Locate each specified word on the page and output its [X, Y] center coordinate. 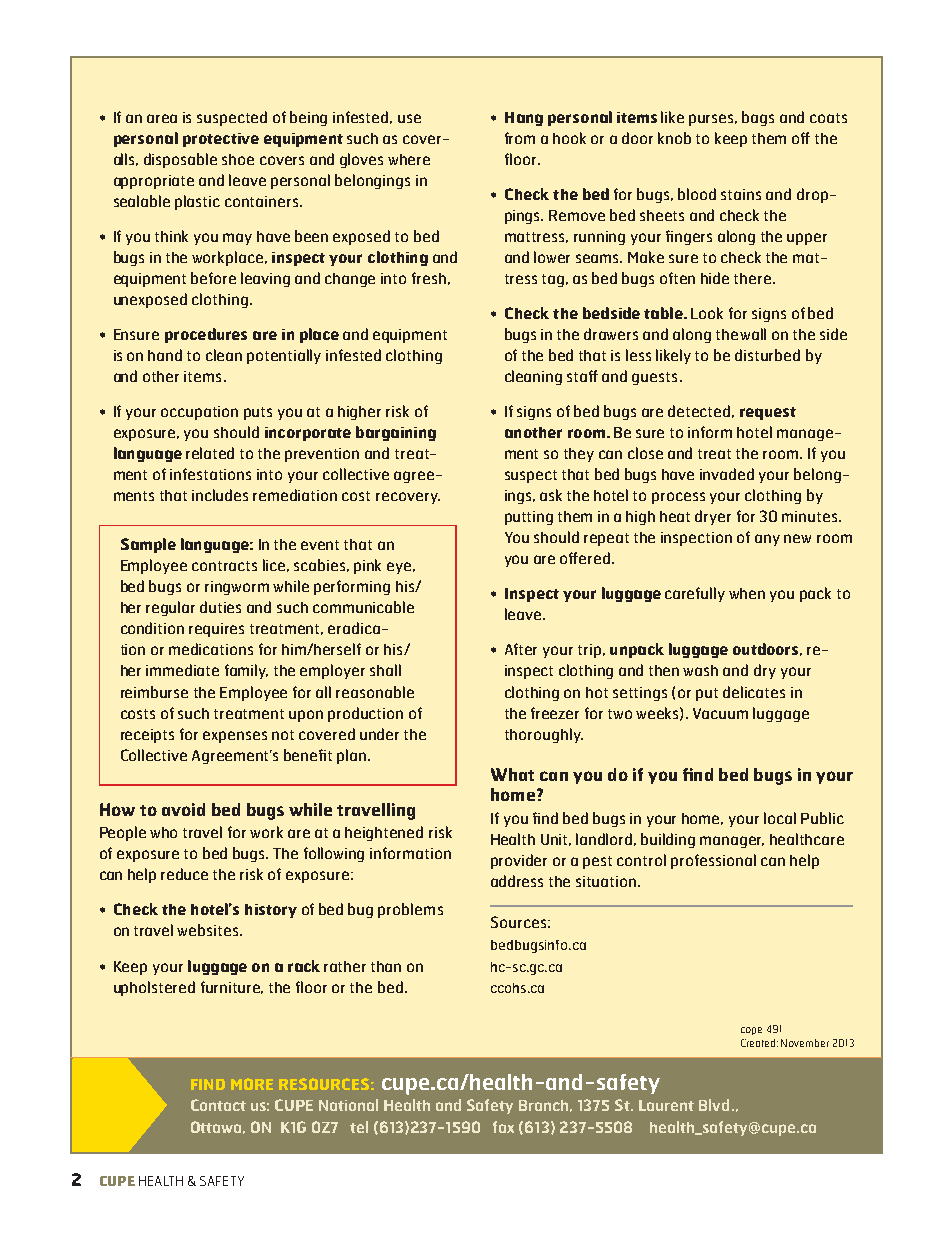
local [780, 818]
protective [221, 140]
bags [758, 118]
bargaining [396, 433]
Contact [218, 1105]
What [512, 774]
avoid [183, 809]
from [520, 138]
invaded [727, 474]
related [210, 453]
